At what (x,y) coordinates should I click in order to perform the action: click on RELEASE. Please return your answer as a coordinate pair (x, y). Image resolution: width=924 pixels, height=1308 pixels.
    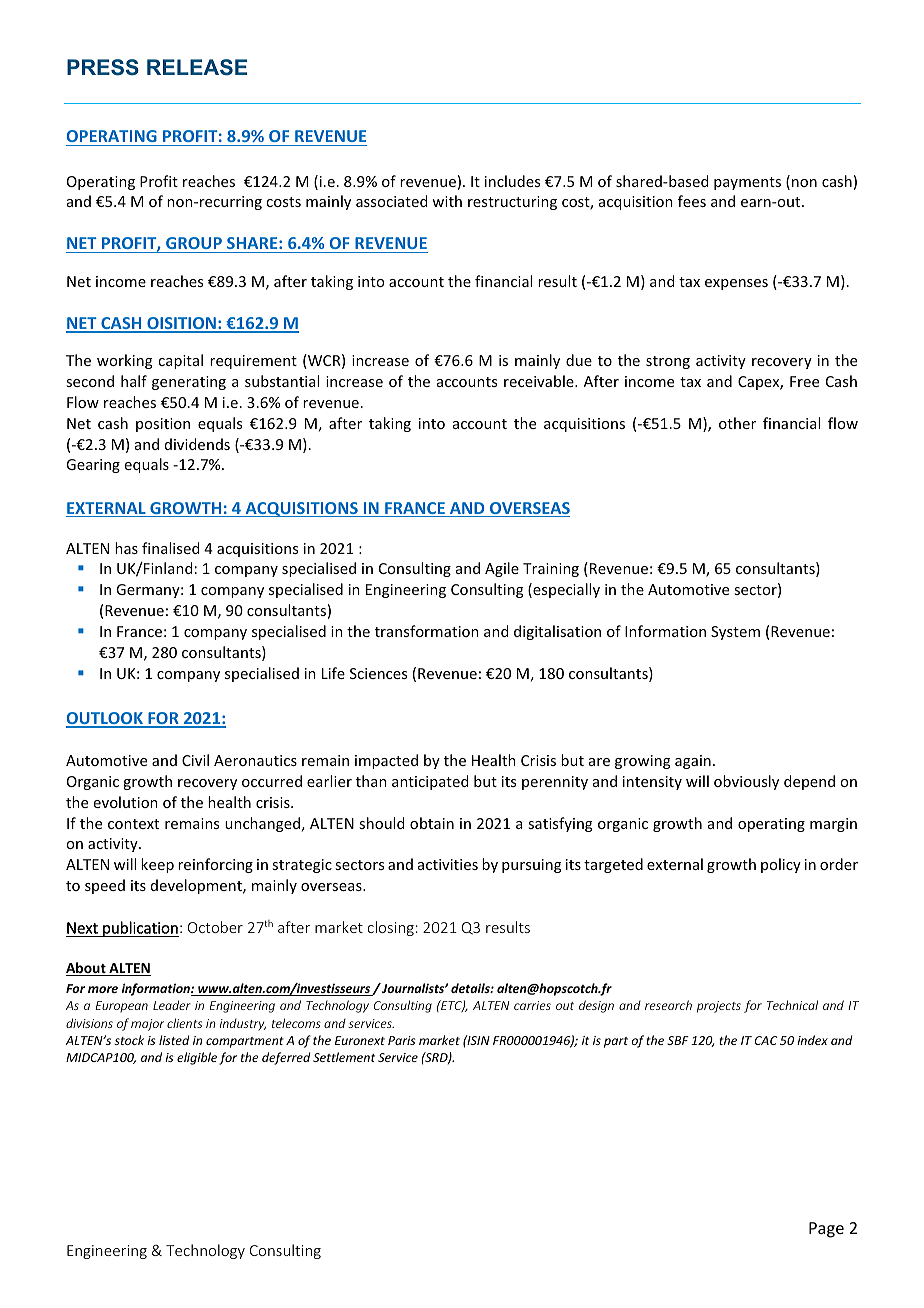
    Looking at the image, I should click on (197, 67).
